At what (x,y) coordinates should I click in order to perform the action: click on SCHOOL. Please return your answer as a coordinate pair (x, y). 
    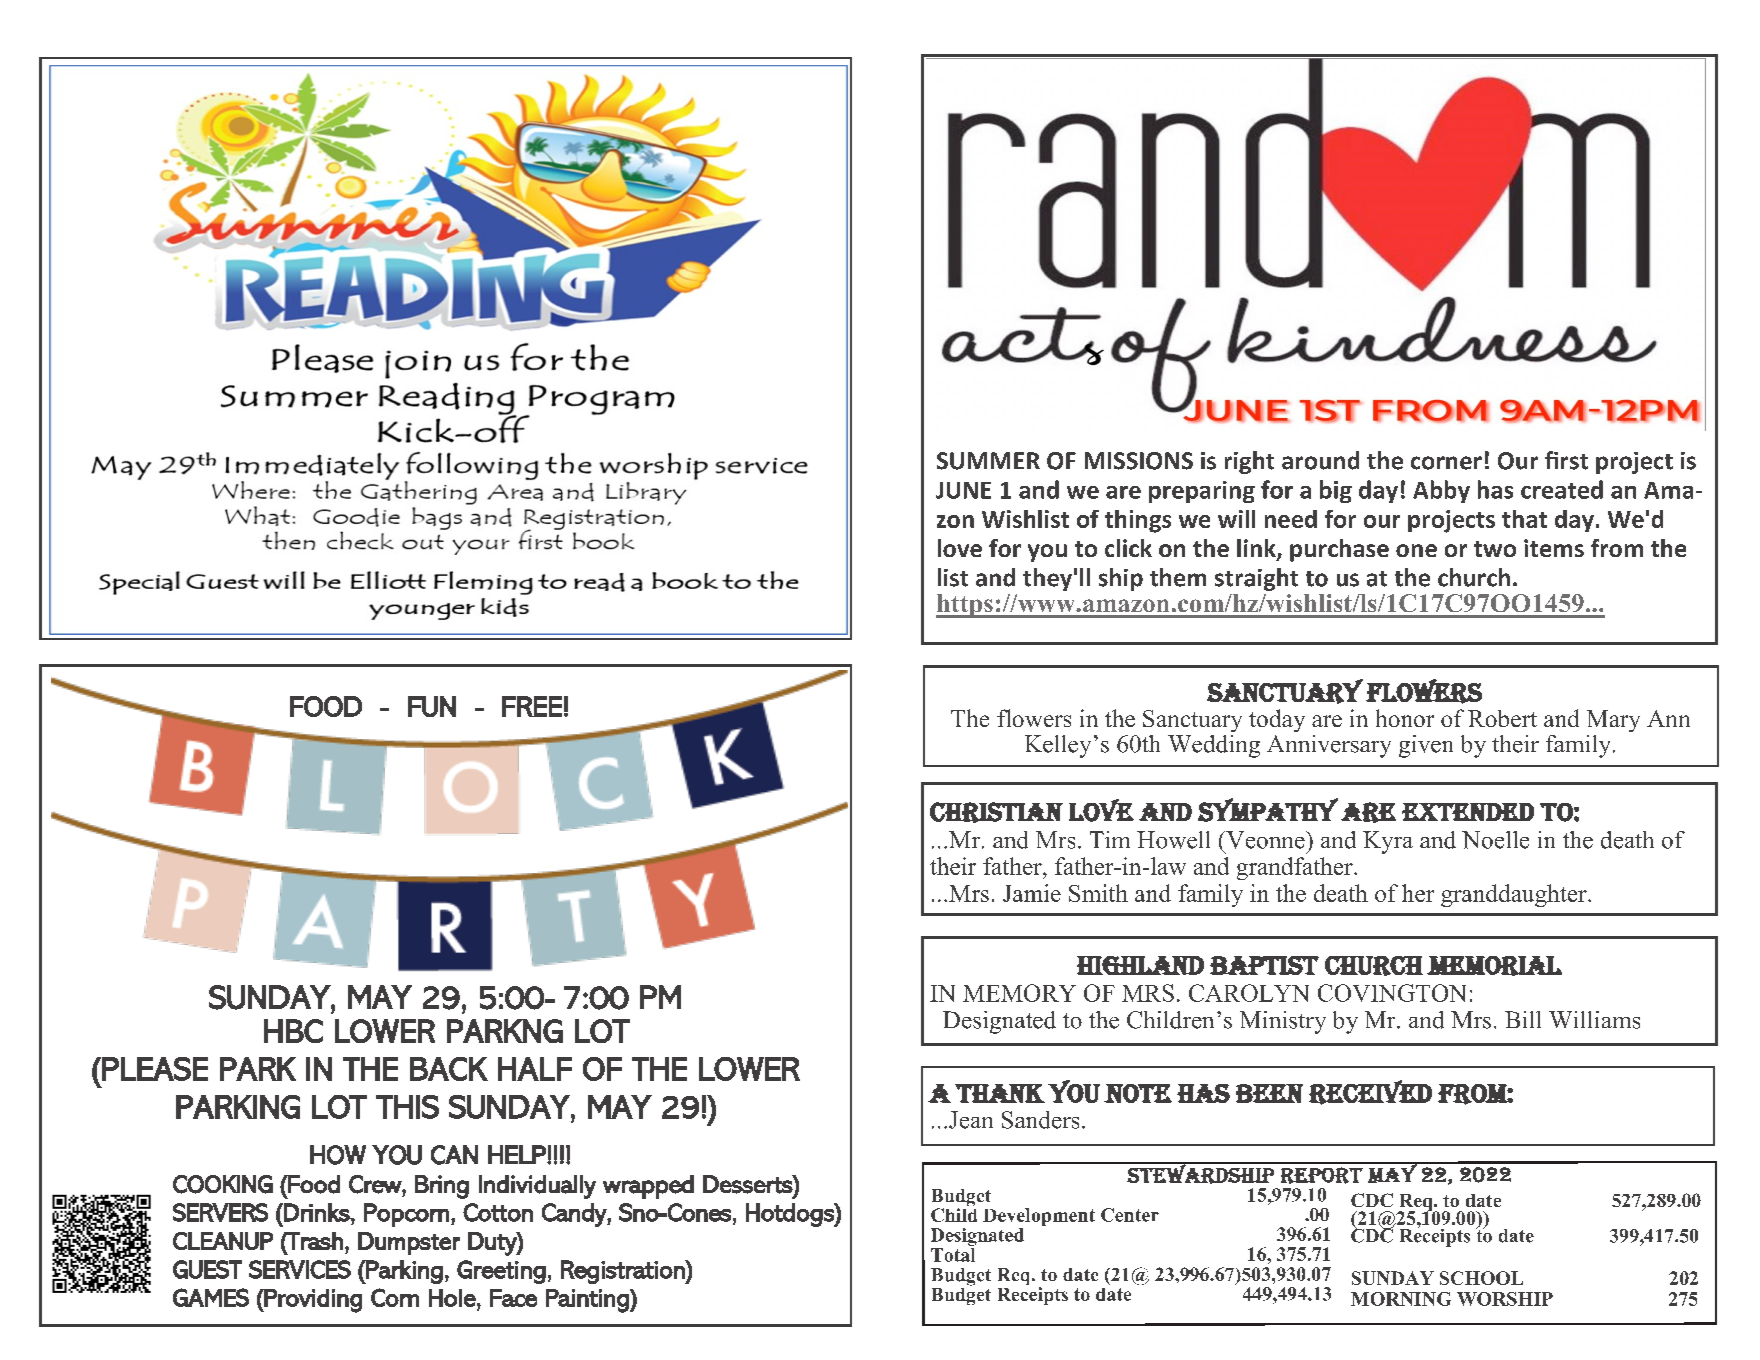
    Looking at the image, I should click on (1481, 1278).
